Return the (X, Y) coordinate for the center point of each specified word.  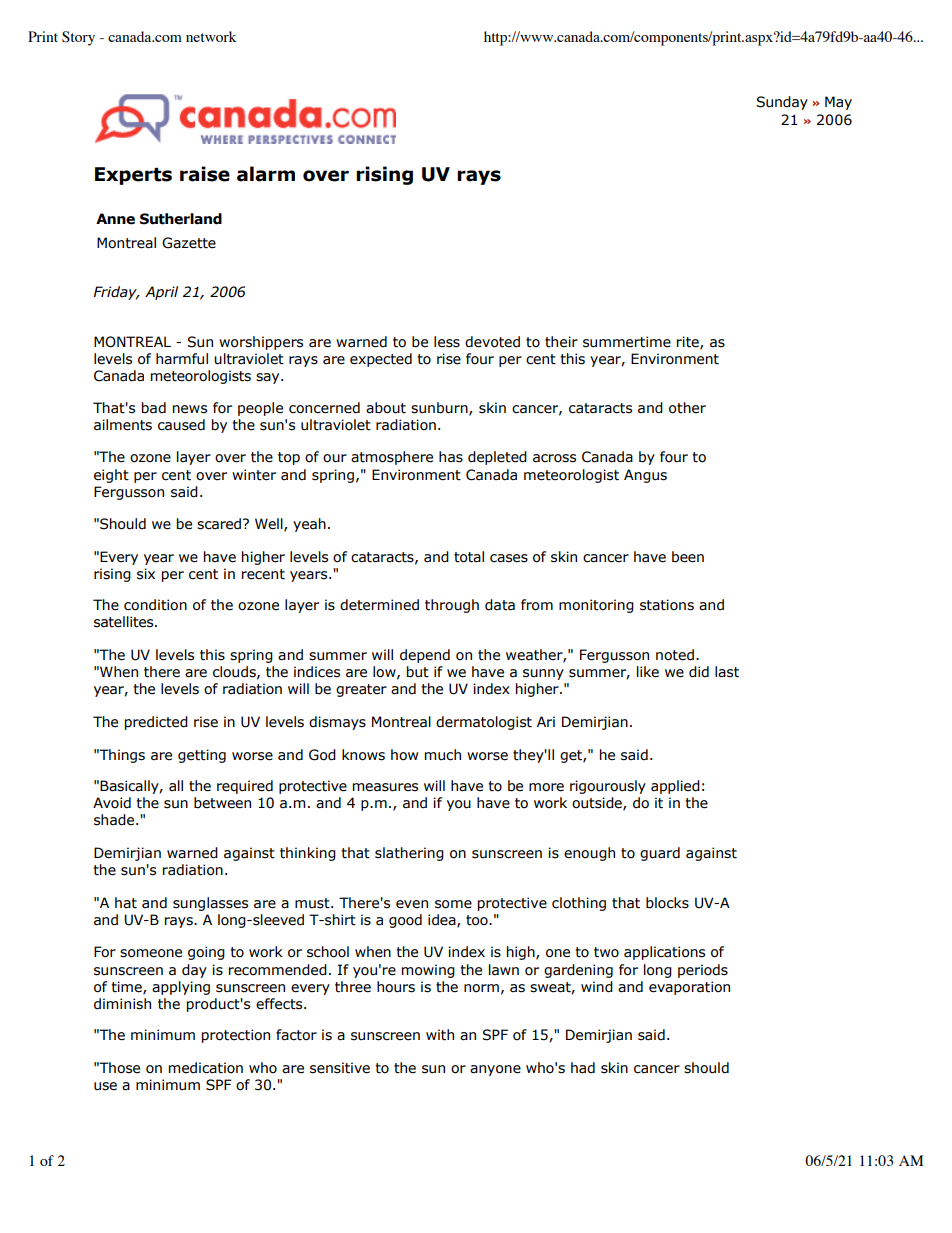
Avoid (112, 803)
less (447, 342)
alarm (266, 174)
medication (206, 1068)
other (687, 408)
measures (385, 787)
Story (78, 38)
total (469, 557)
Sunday (782, 103)
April (161, 293)
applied (675, 787)
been (688, 557)
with (440, 1035)
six (146, 574)
